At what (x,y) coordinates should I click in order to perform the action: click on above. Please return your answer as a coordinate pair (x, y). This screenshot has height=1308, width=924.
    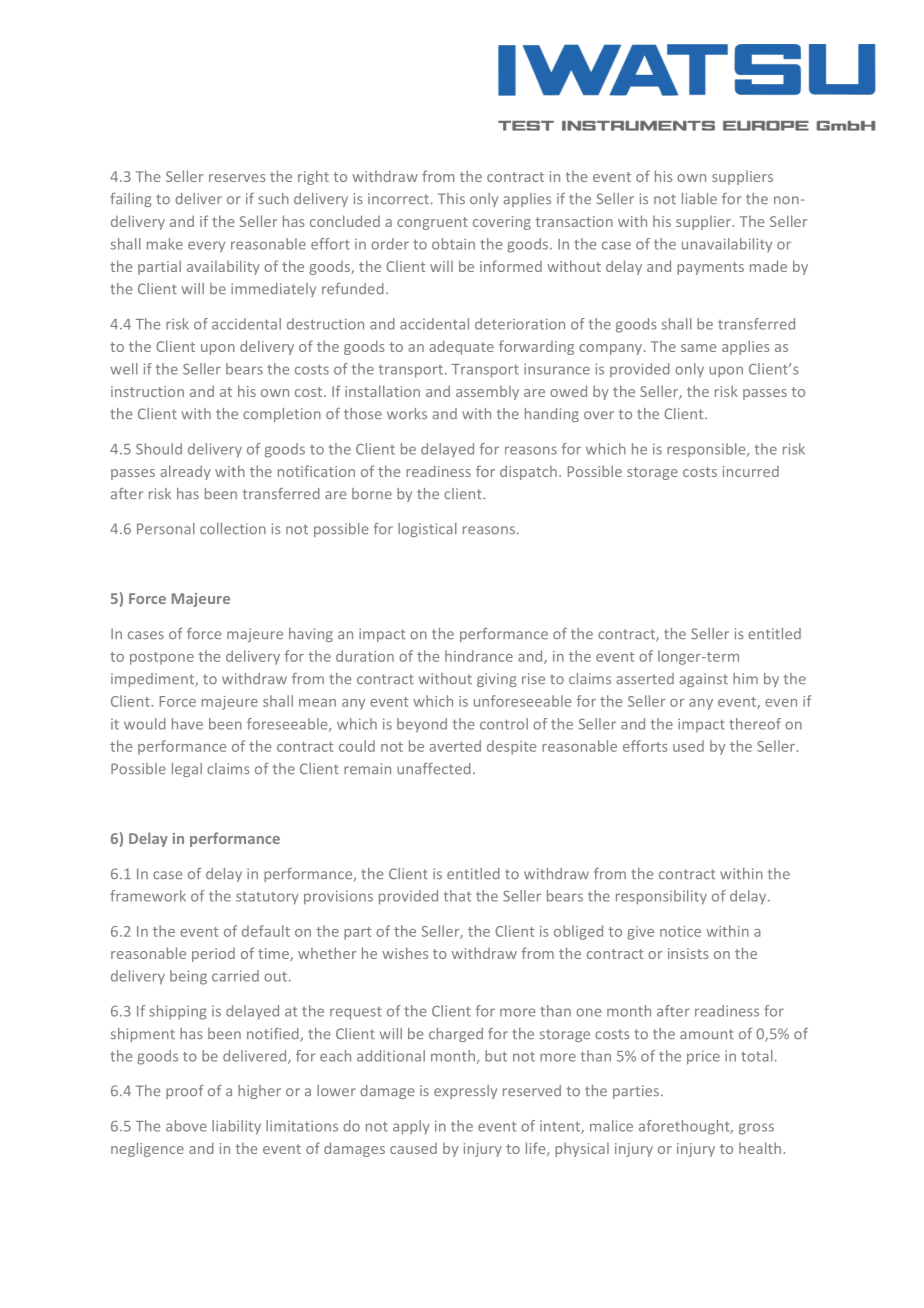
    Looking at the image, I should click on (186, 1126).
